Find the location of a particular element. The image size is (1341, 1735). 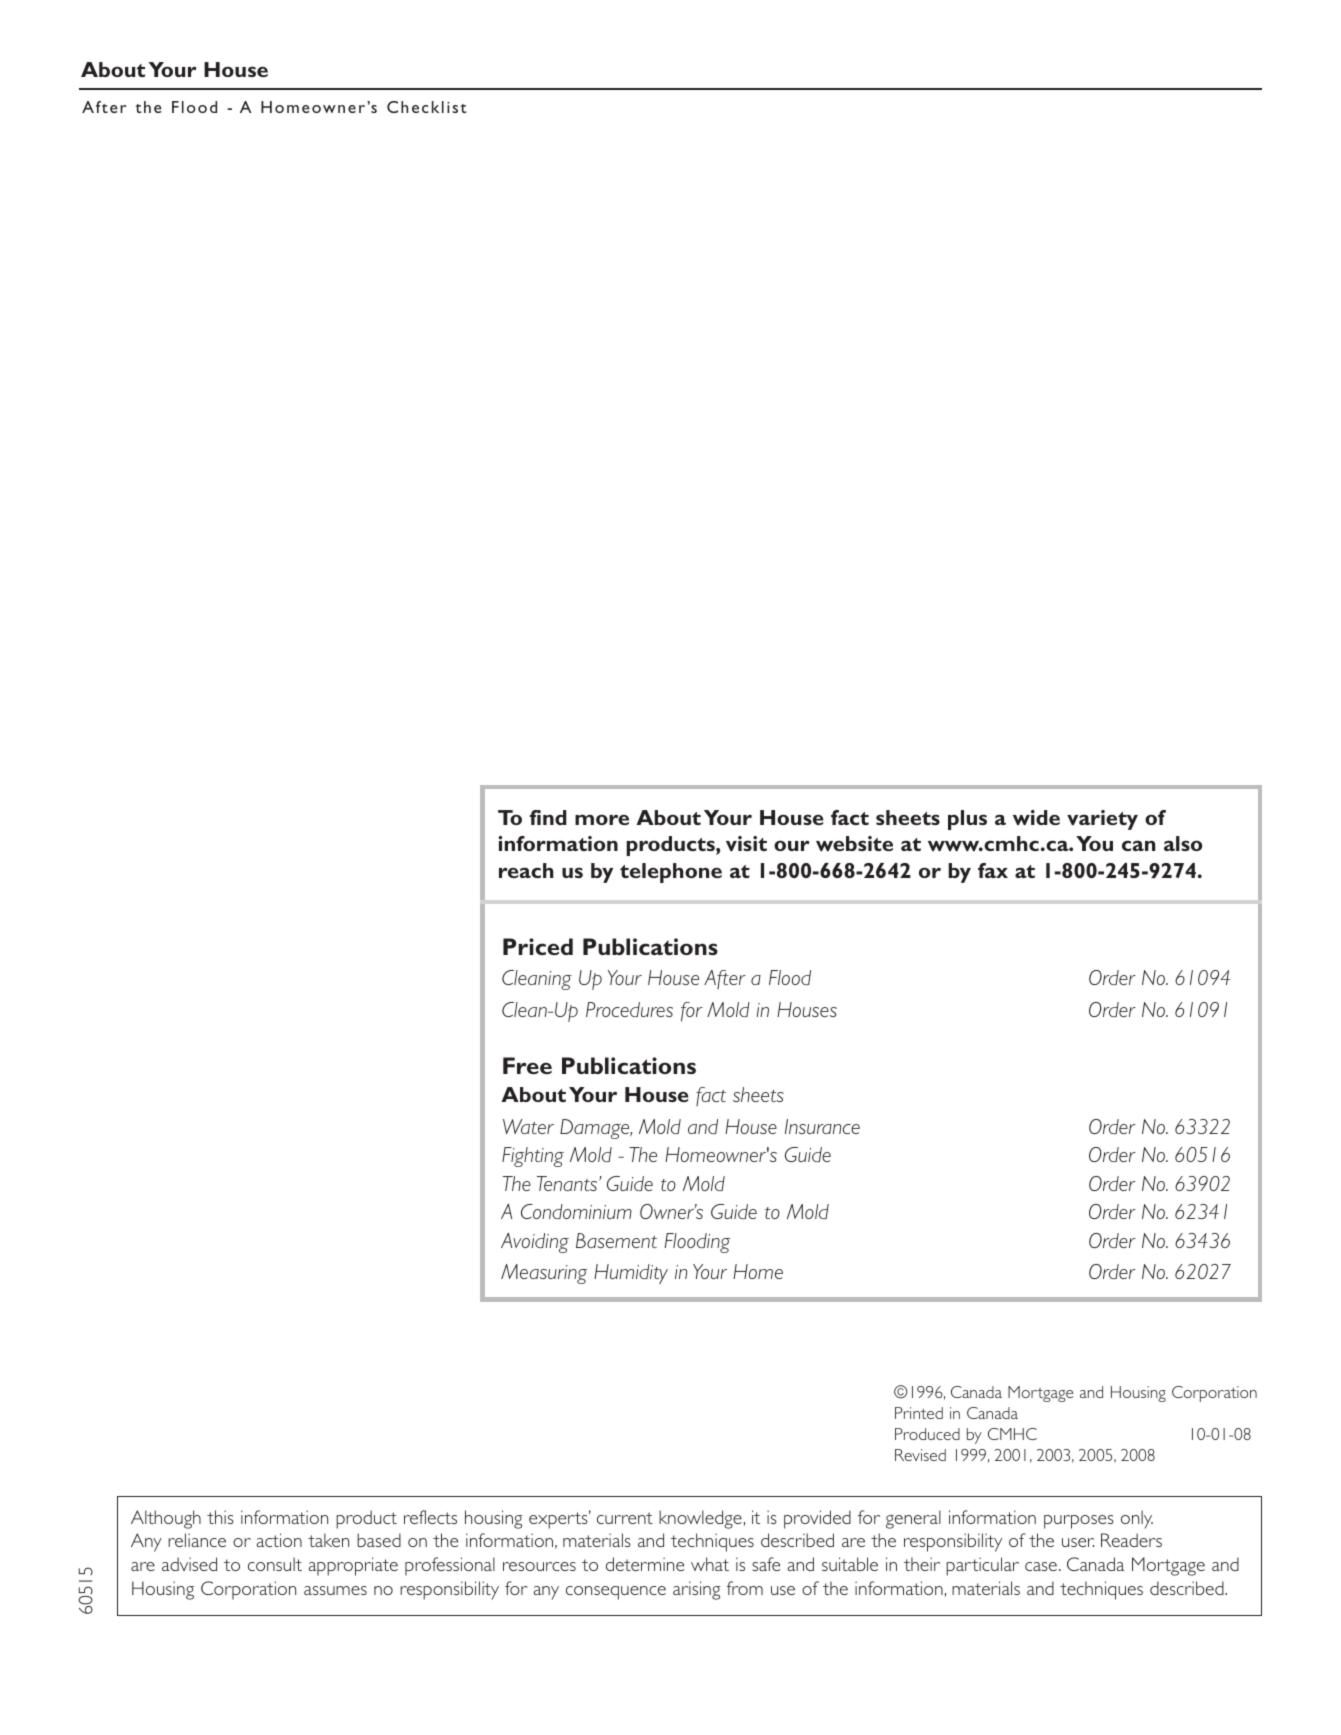

action is located at coordinates (279, 1540).
